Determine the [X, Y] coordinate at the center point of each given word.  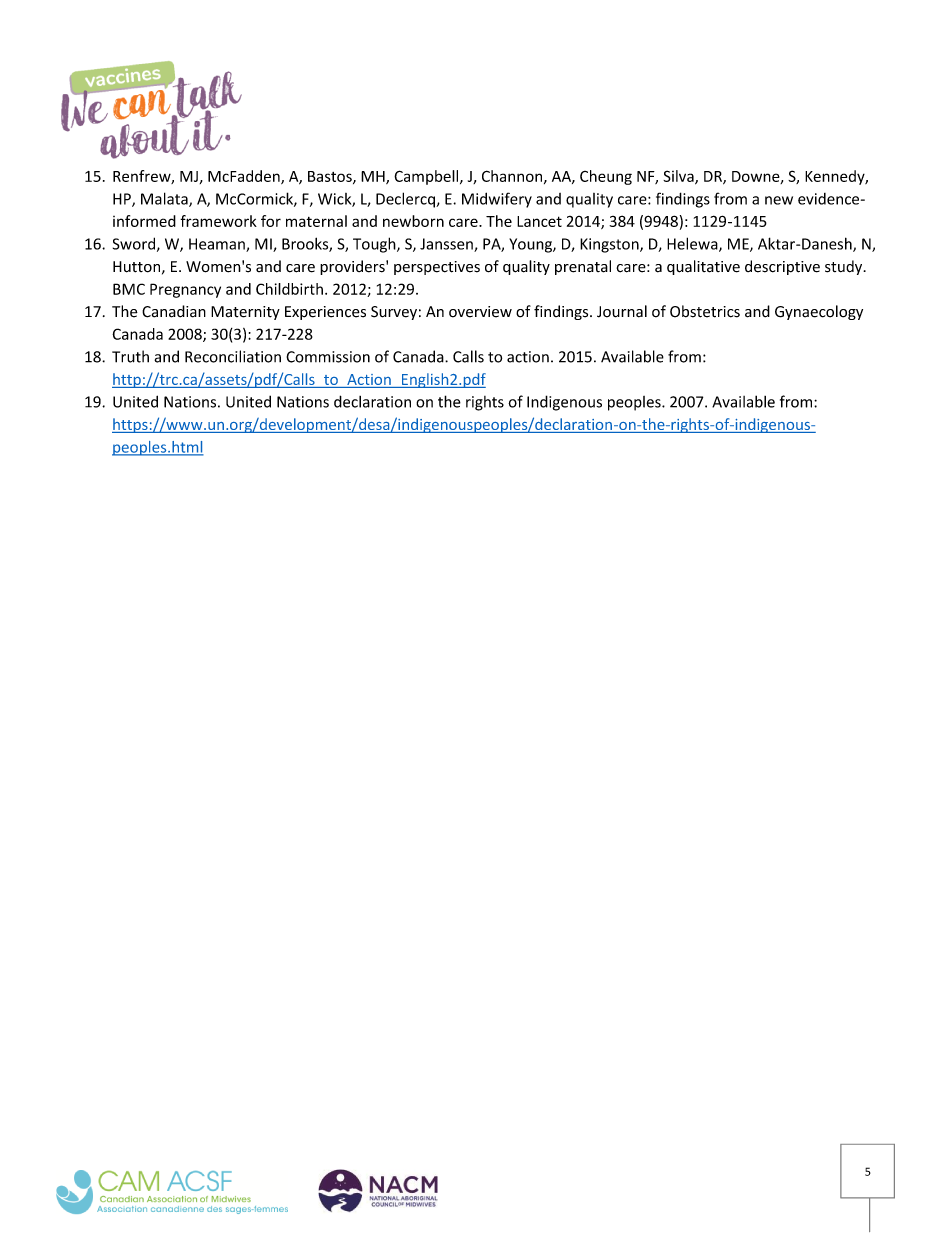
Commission [328, 357]
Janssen [447, 245]
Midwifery [497, 200]
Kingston [610, 245]
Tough [375, 245]
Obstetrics [705, 311]
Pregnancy [185, 290]
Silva [679, 177]
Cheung [606, 177]
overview [480, 312]
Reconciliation [233, 356]
